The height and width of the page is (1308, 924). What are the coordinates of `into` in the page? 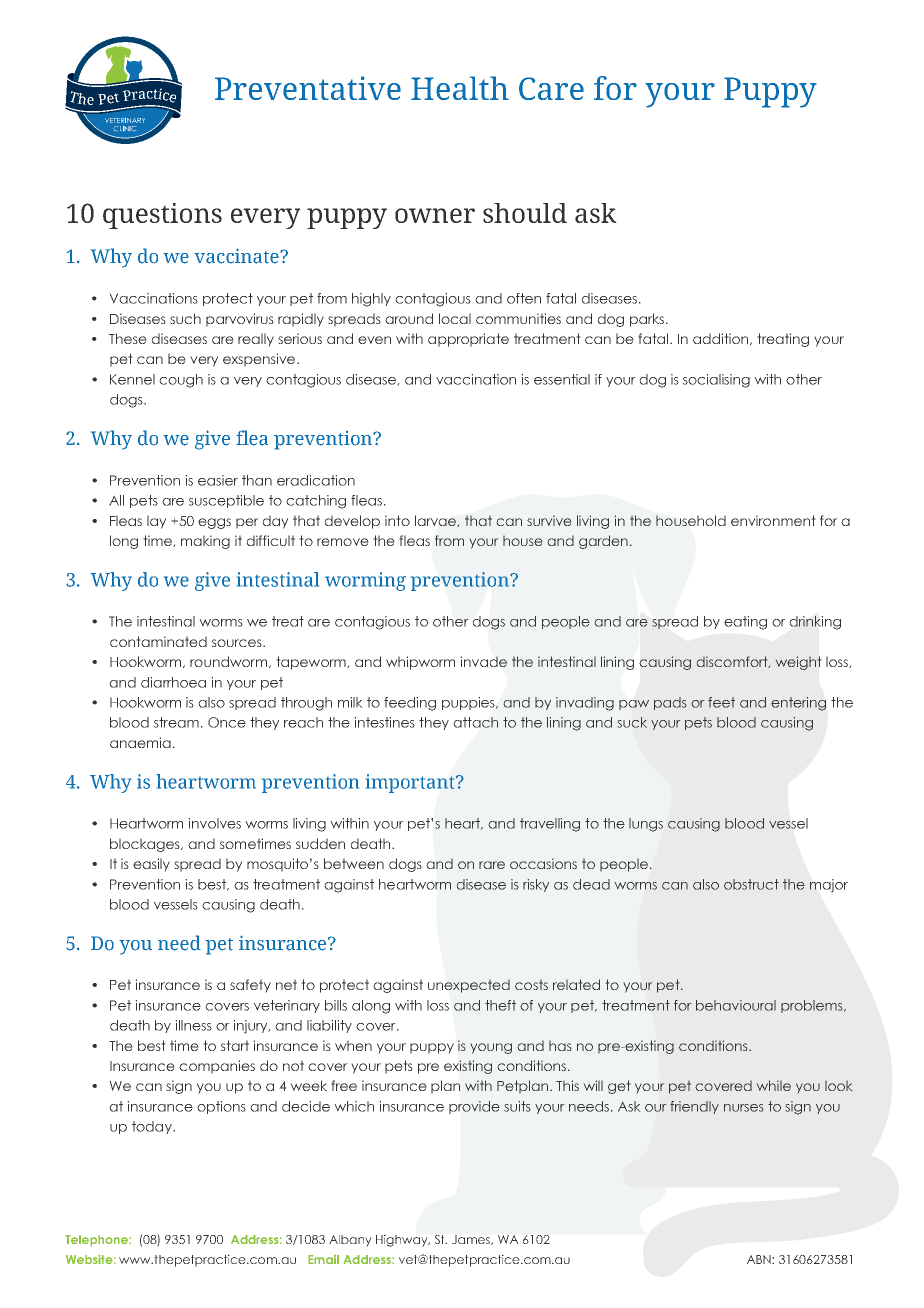 It's located at (397, 520).
